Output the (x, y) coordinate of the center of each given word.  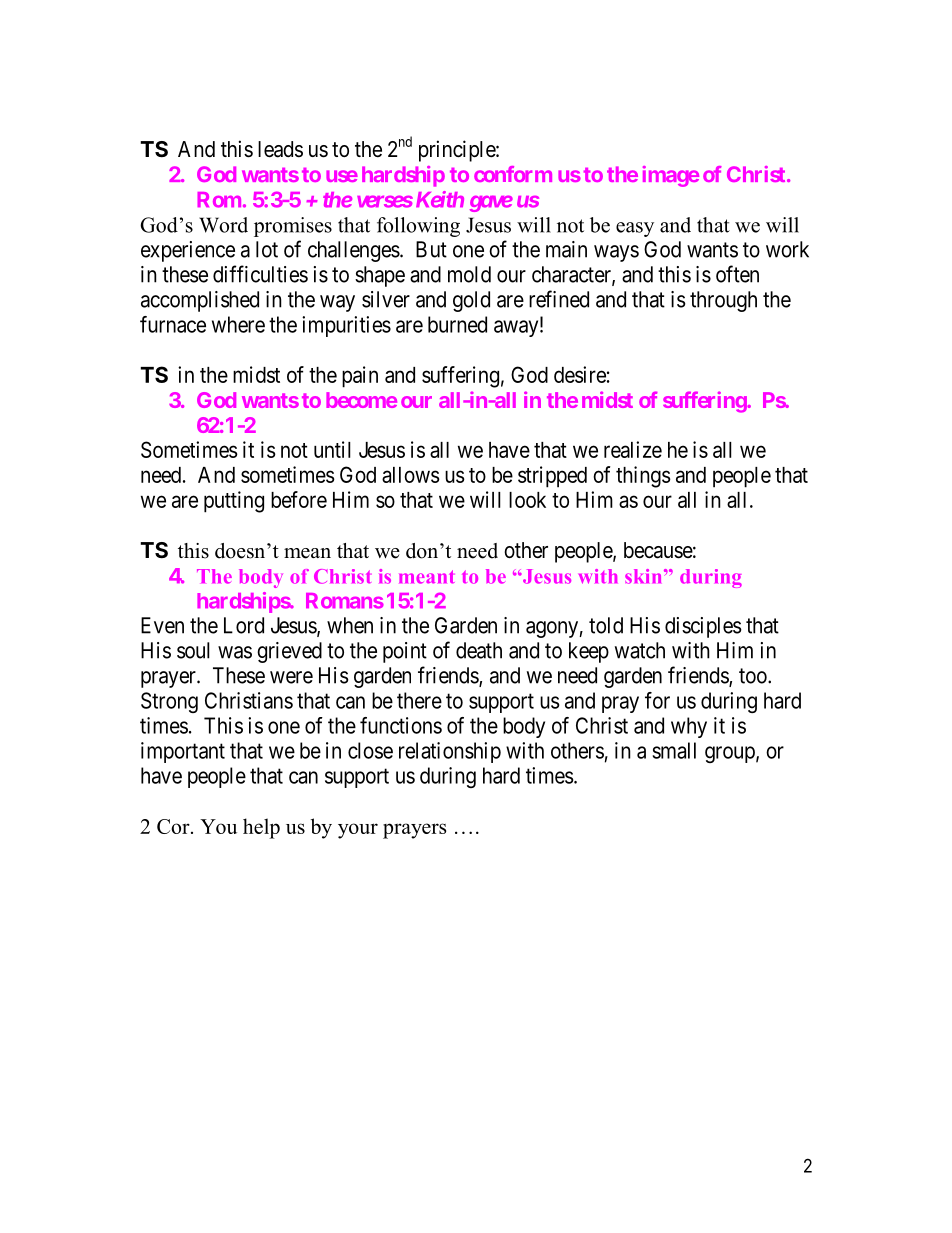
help (261, 828)
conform (513, 174)
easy (635, 229)
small (674, 750)
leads (280, 149)
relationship (450, 752)
